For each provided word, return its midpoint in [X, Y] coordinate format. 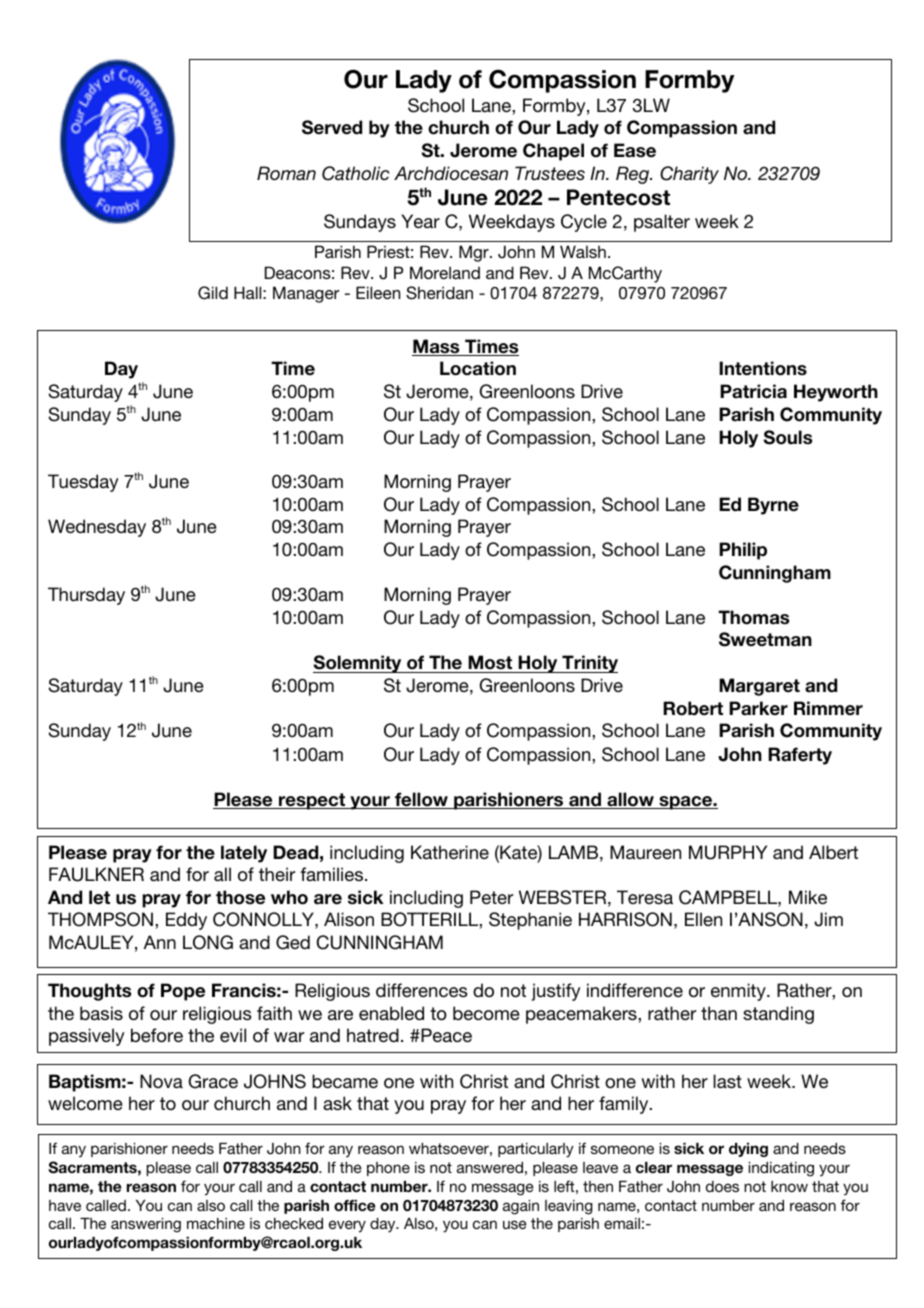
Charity [689, 175]
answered [490, 1167]
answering [146, 1225]
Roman [286, 173]
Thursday [86, 596]
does [722, 1186]
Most [490, 662]
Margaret [759, 687]
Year [420, 221]
